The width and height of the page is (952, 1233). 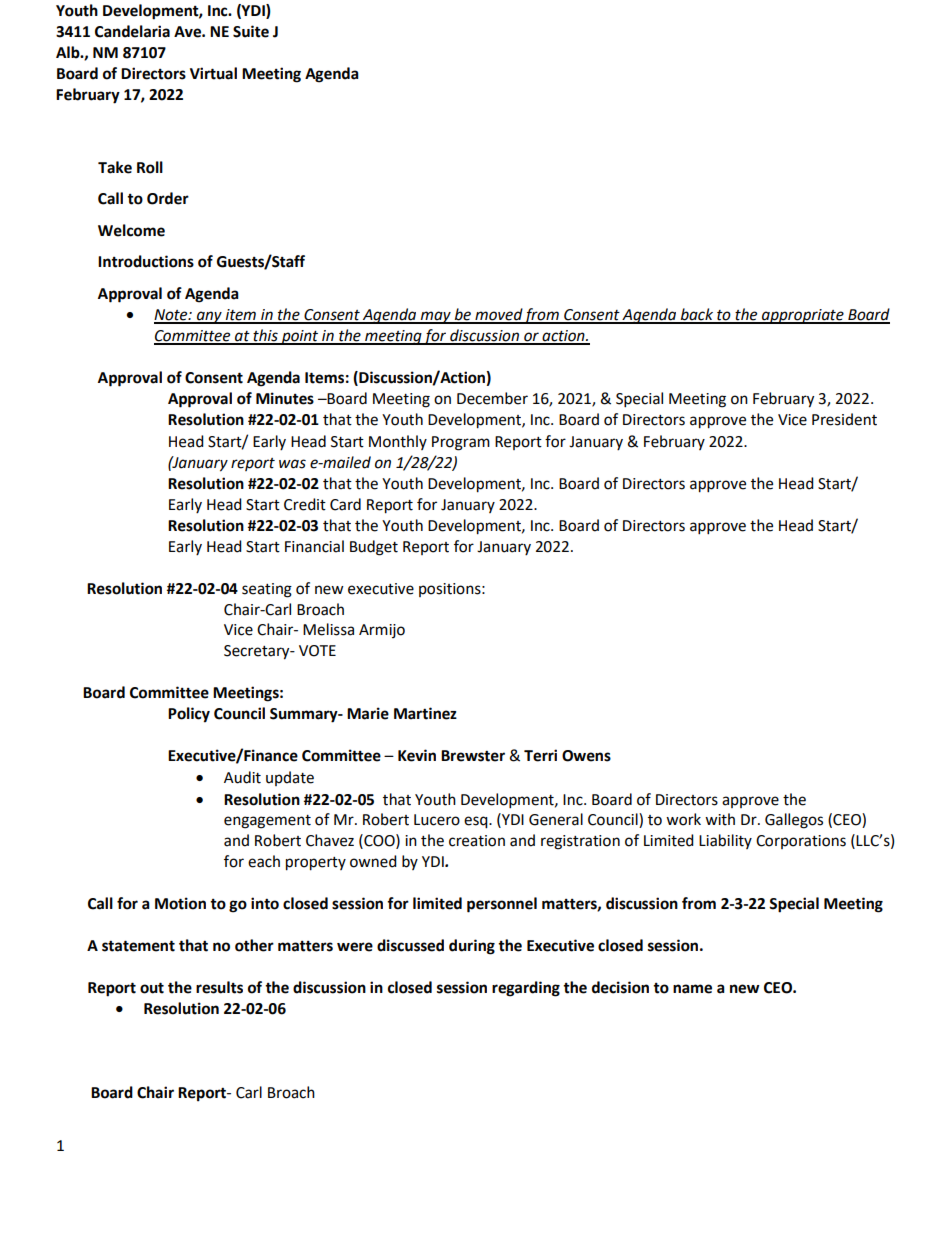 What do you see at coordinates (213, 73) in the page?
I see `Virtual` at bounding box center [213, 73].
